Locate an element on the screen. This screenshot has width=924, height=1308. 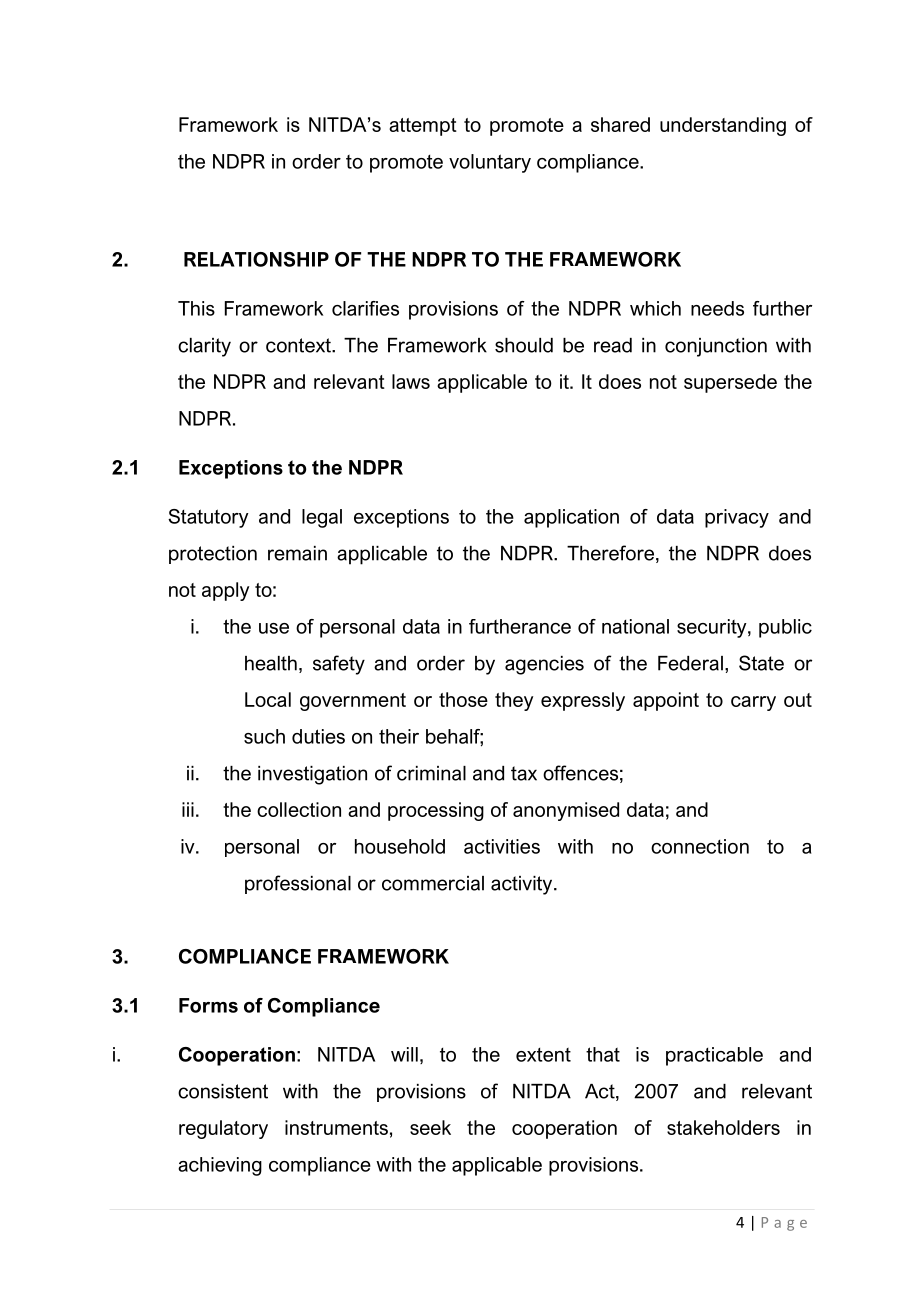
understanding is located at coordinates (723, 126).
